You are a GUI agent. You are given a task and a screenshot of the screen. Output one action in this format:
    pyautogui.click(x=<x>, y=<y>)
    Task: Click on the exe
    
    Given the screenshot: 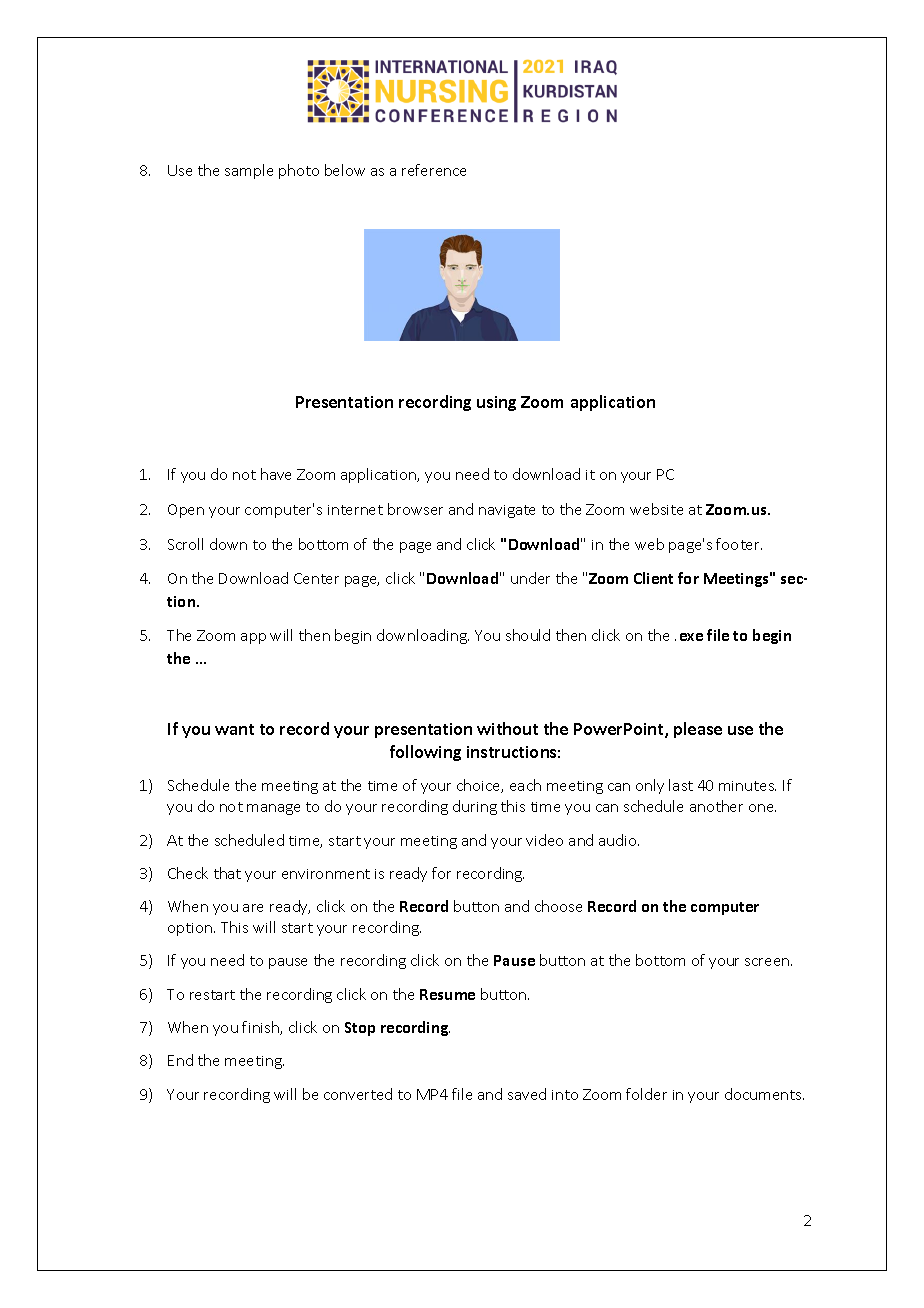 What is the action you would take?
    pyautogui.click(x=691, y=637)
